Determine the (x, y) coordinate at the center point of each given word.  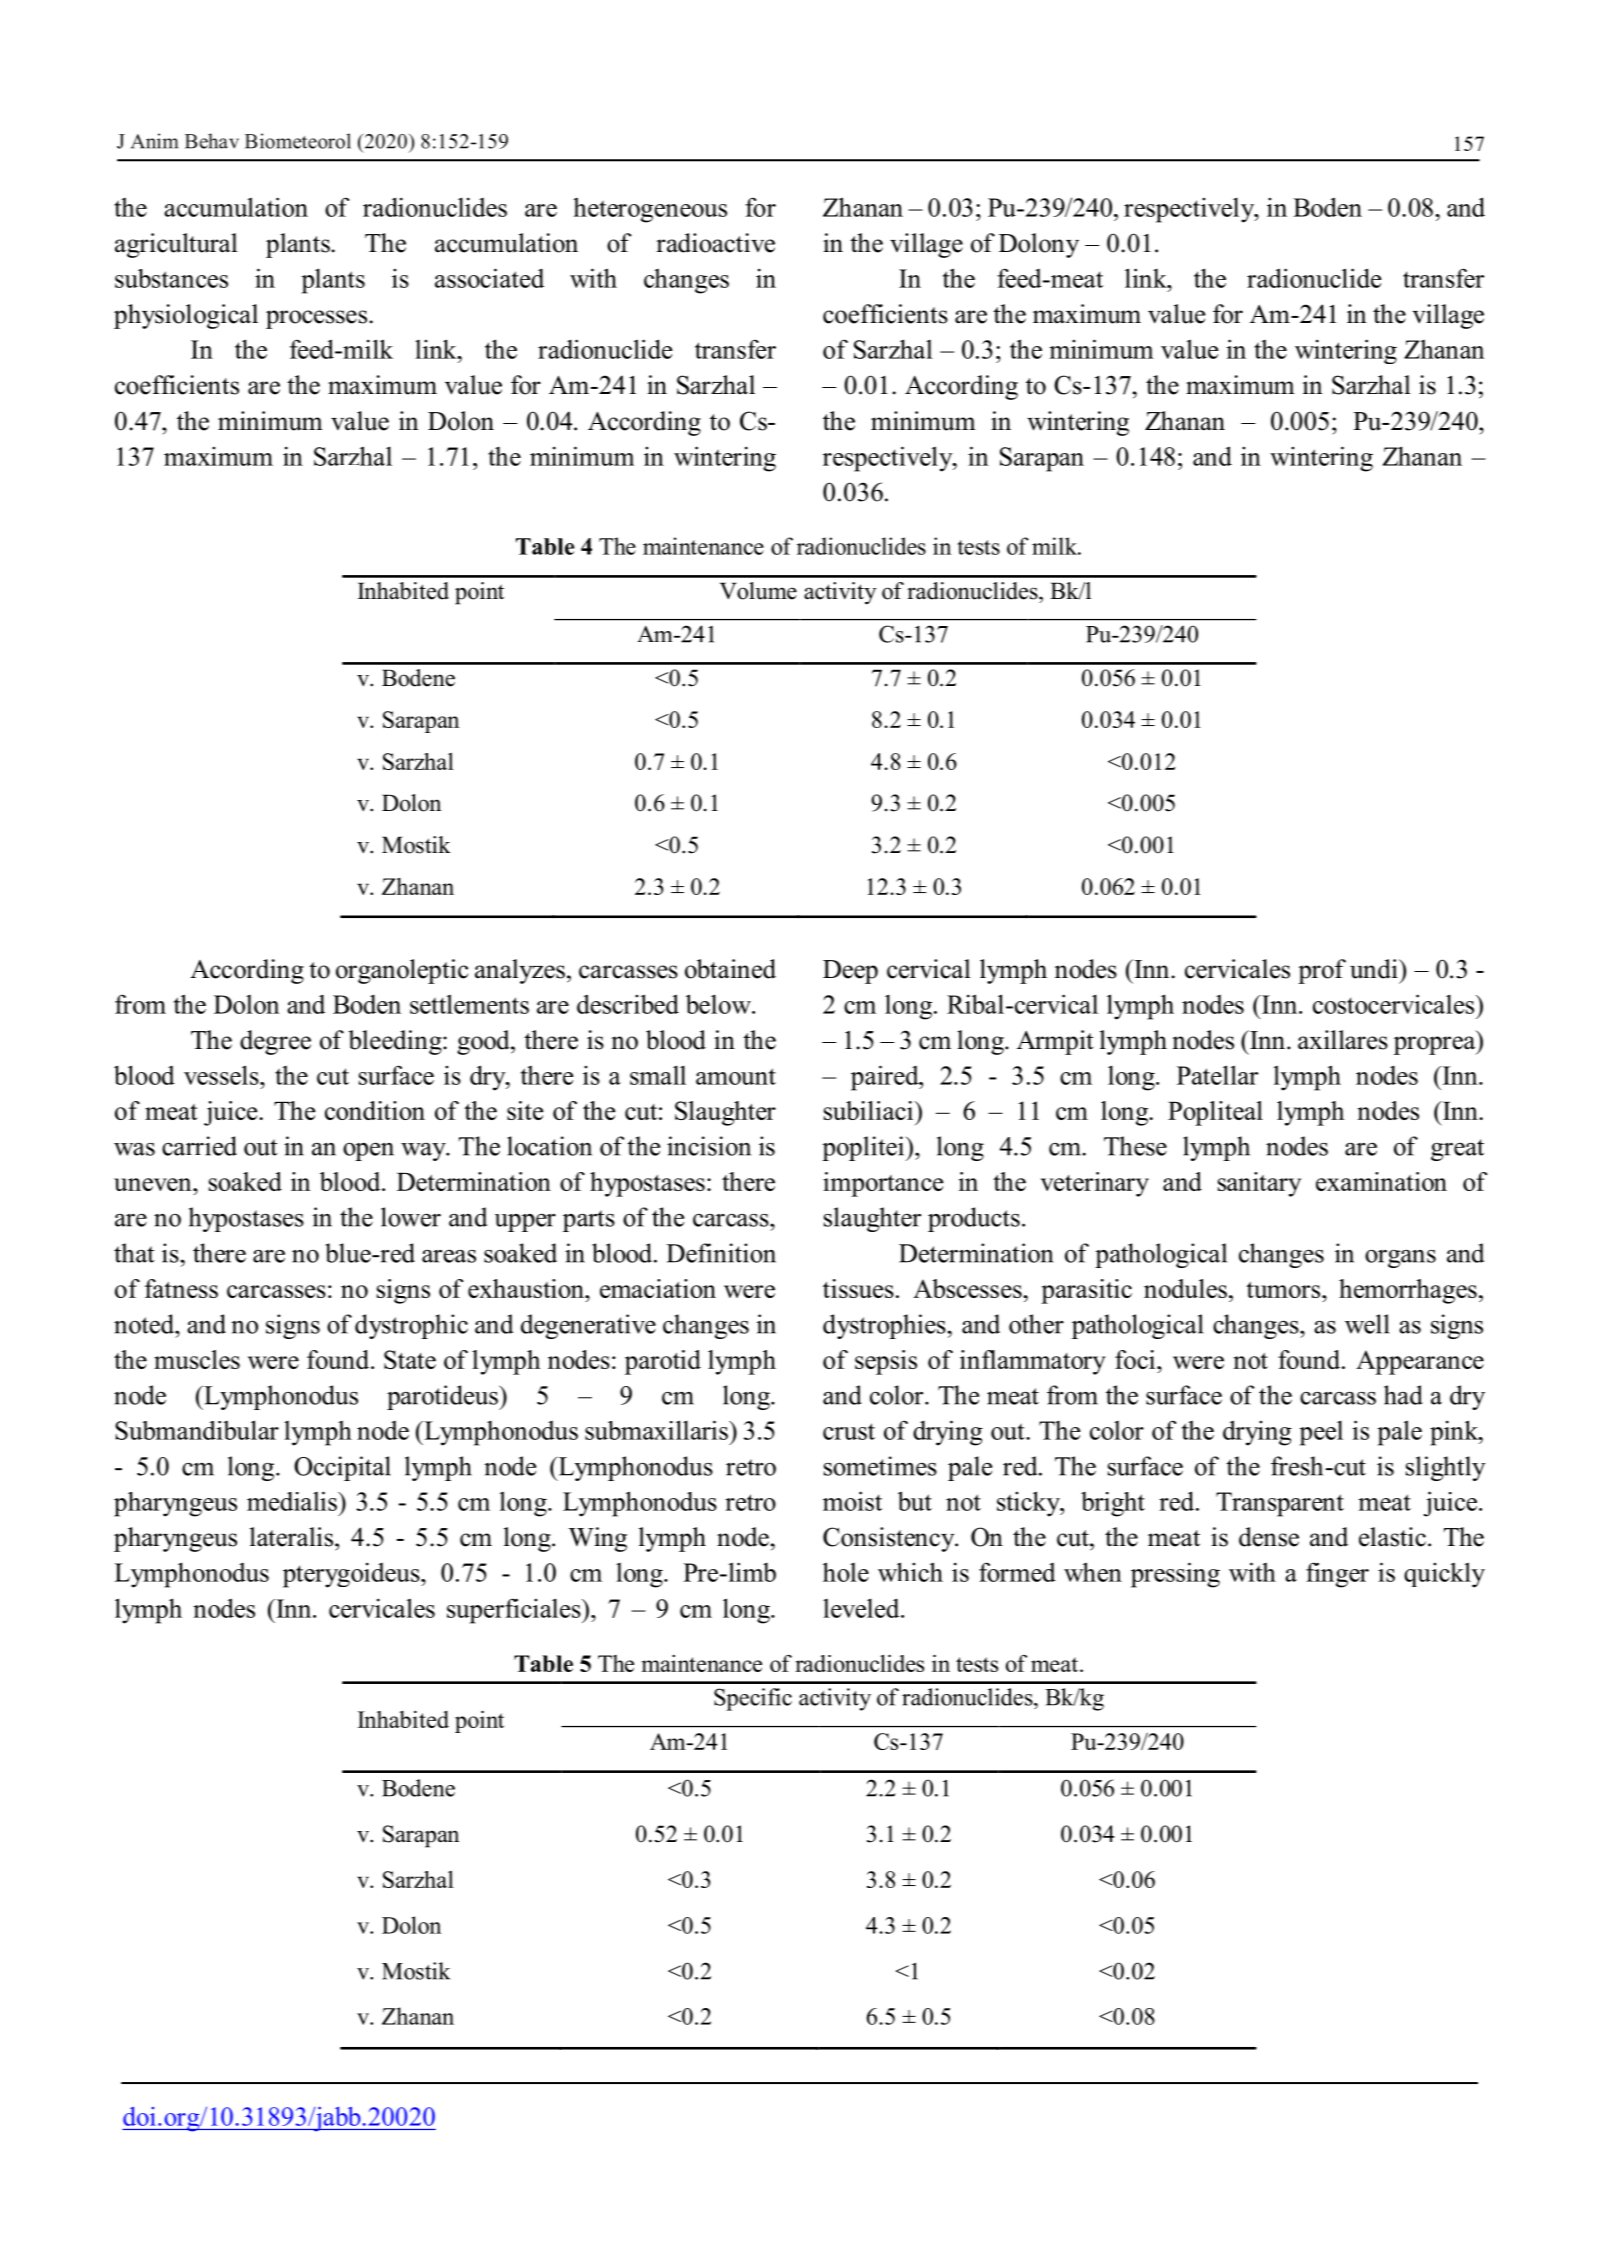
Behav (212, 141)
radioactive (715, 243)
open (368, 1151)
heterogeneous (650, 210)
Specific (753, 1699)
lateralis (291, 1537)
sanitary (1259, 1184)
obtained (730, 969)
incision (709, 1146)
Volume (758, 591)
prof (1322, 971)
